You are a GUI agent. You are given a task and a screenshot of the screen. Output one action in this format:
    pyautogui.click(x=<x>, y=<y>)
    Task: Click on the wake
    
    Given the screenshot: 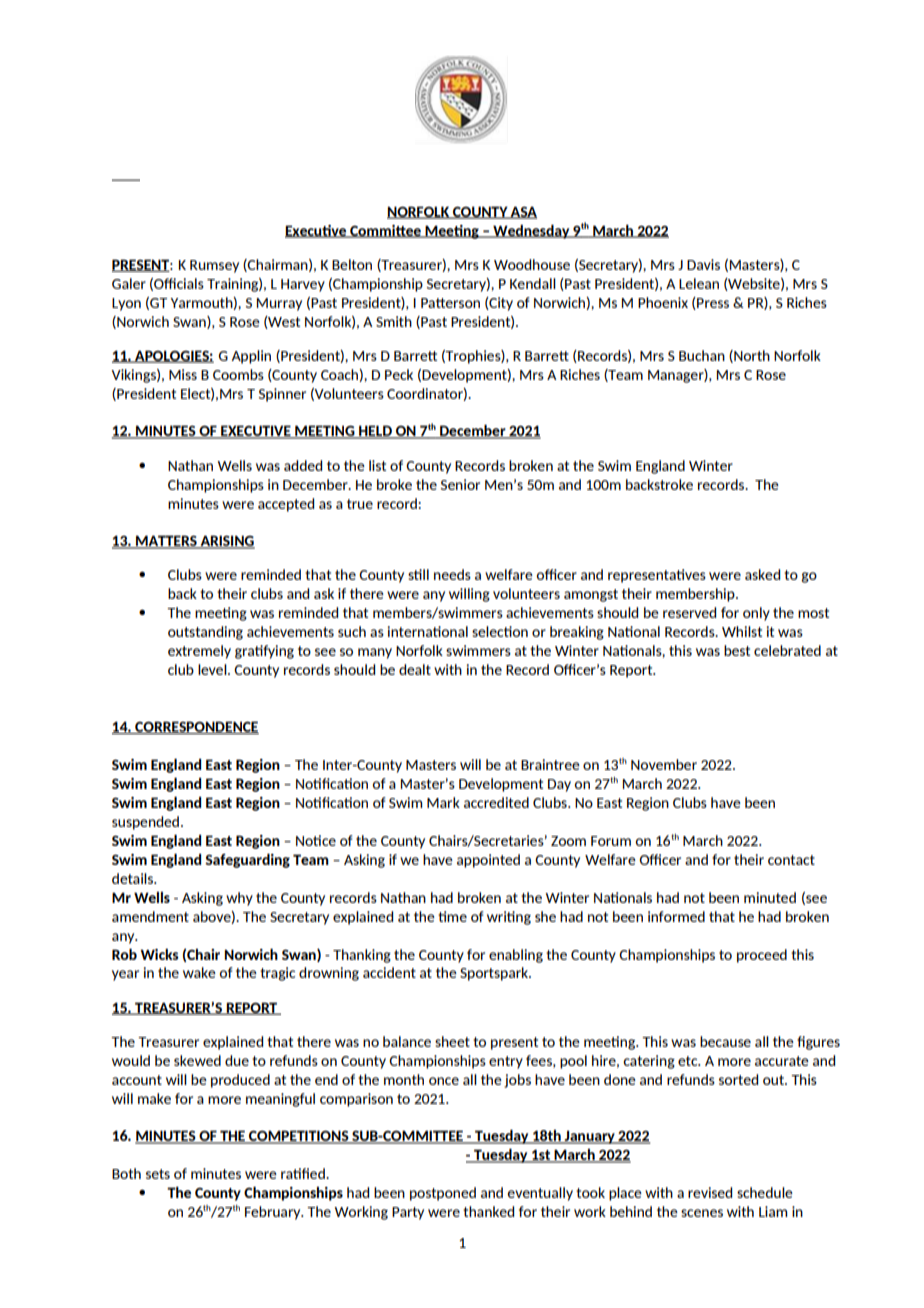 What is the action you would take?
    pyautogui.click(x=199, y=972)
